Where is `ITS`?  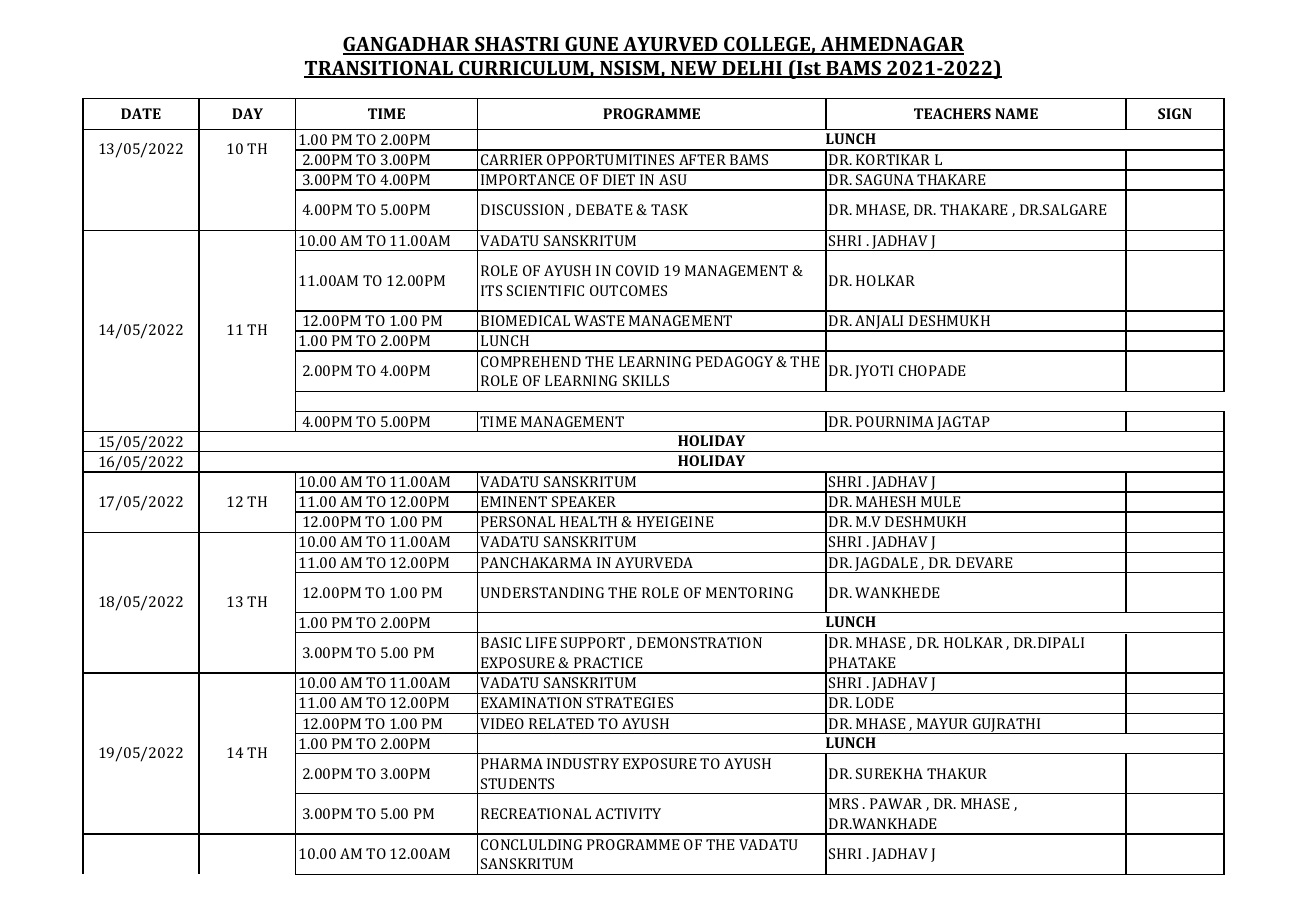
ITS is located at coordinates (491, 290).
